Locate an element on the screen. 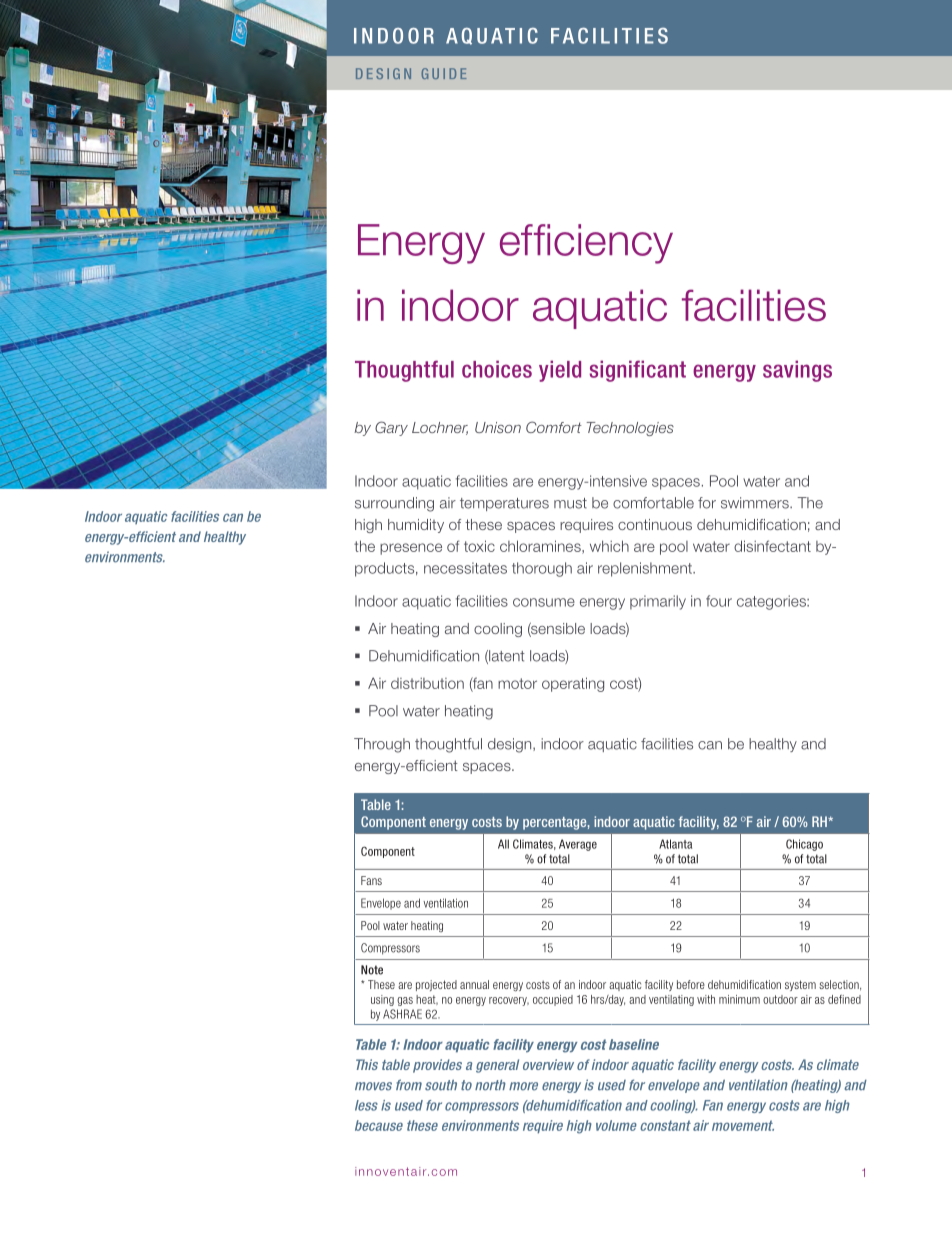 The image size is (952, 1233). Chicago is located at coordinates (804, 845).
